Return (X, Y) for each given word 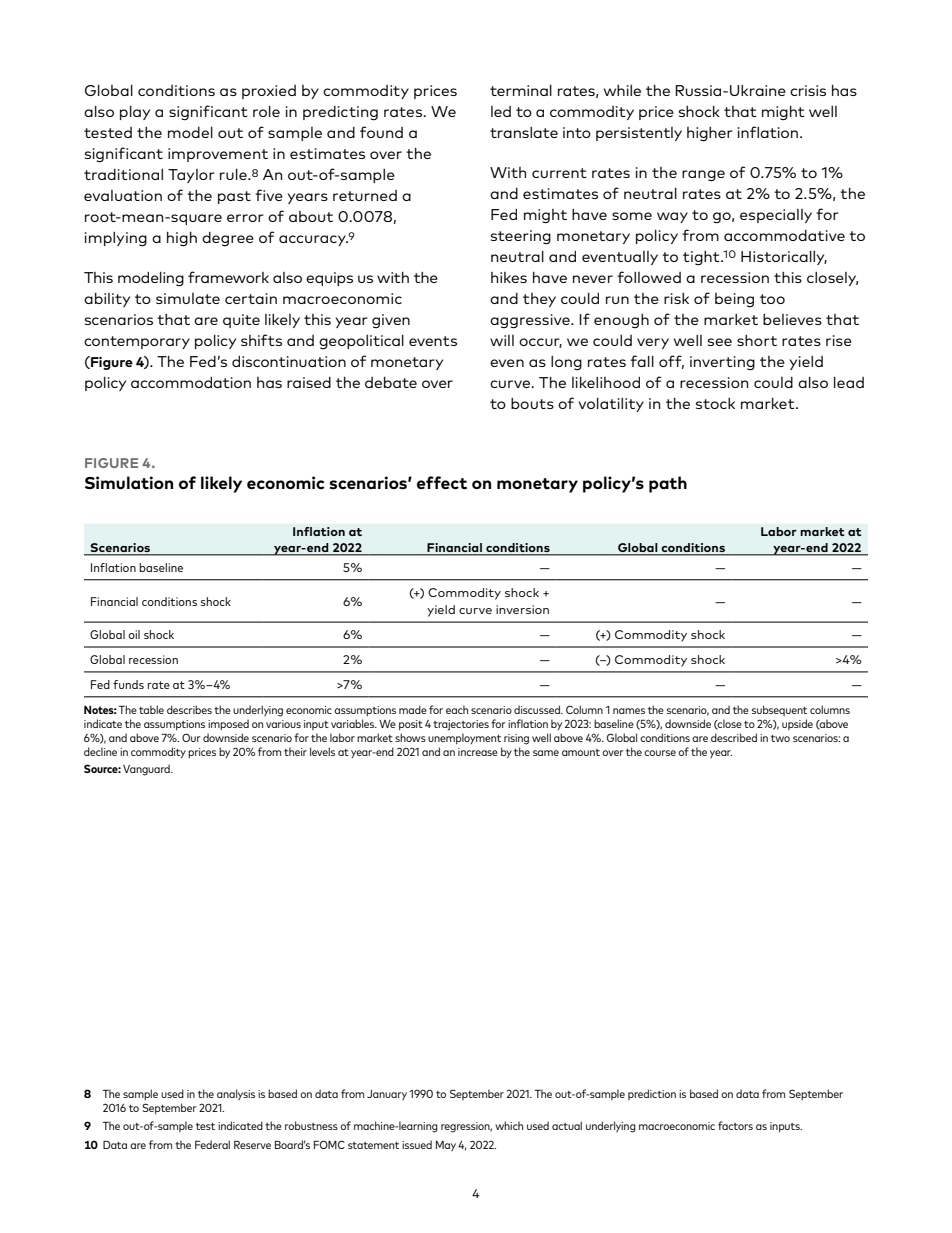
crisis (808, 90)
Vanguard (147, 770)
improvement (218, 155)
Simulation (129, 483)
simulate (188, 298)
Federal (212, 1144)
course (660, 753)
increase (478, 752)
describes (189, 709)
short (757, 340)
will (502, 340)
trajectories (461, 725)
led (501, 111)
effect (442, 483)
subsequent (779, 710)
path (668, 484)
